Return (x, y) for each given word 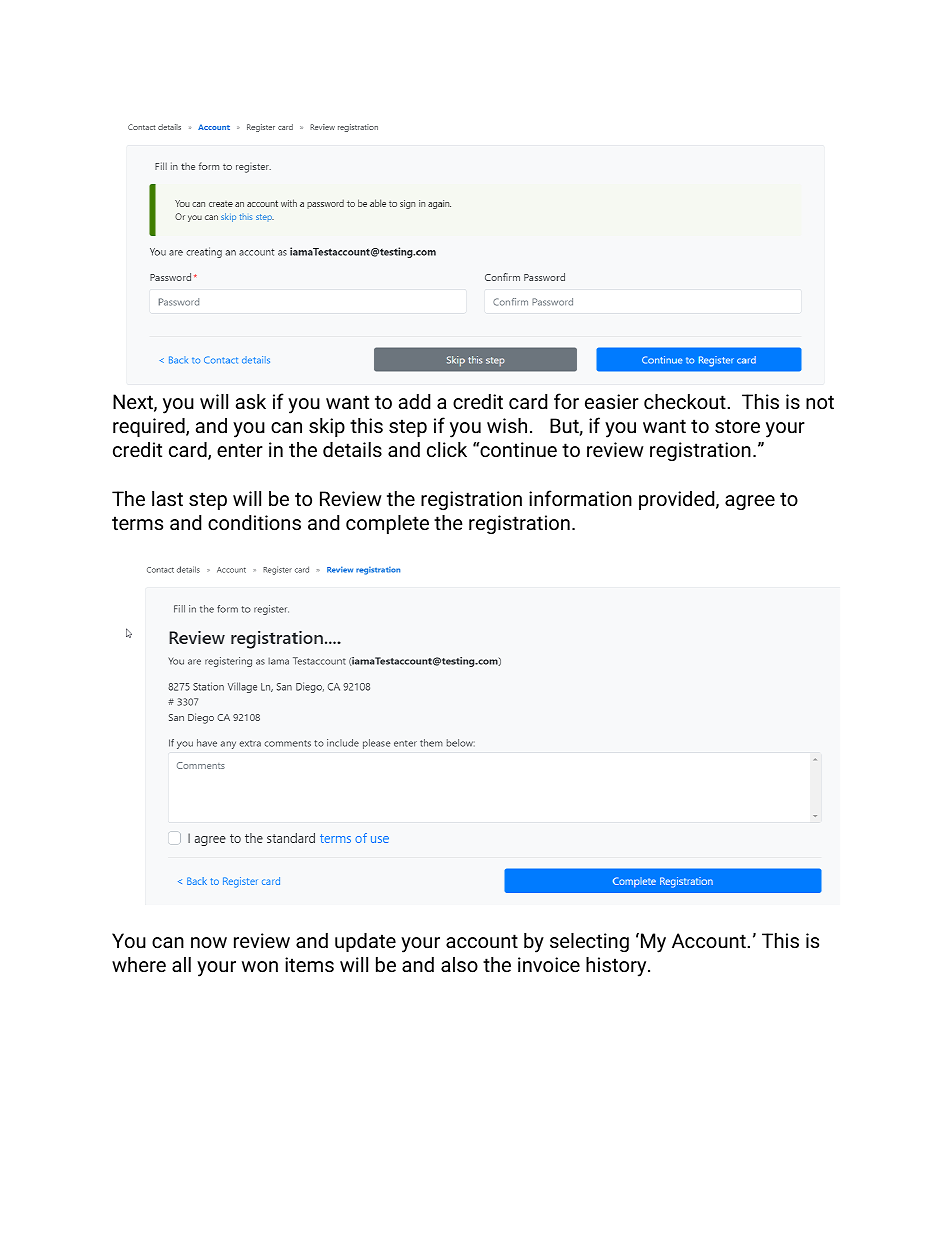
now (209, 943)
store (737, 426)
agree (750, 502)
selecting (589, 942)
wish (507, 426)
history (617, 967)
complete (387, 524)
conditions (254, 523)
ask (251, 401)
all (181, 964)
